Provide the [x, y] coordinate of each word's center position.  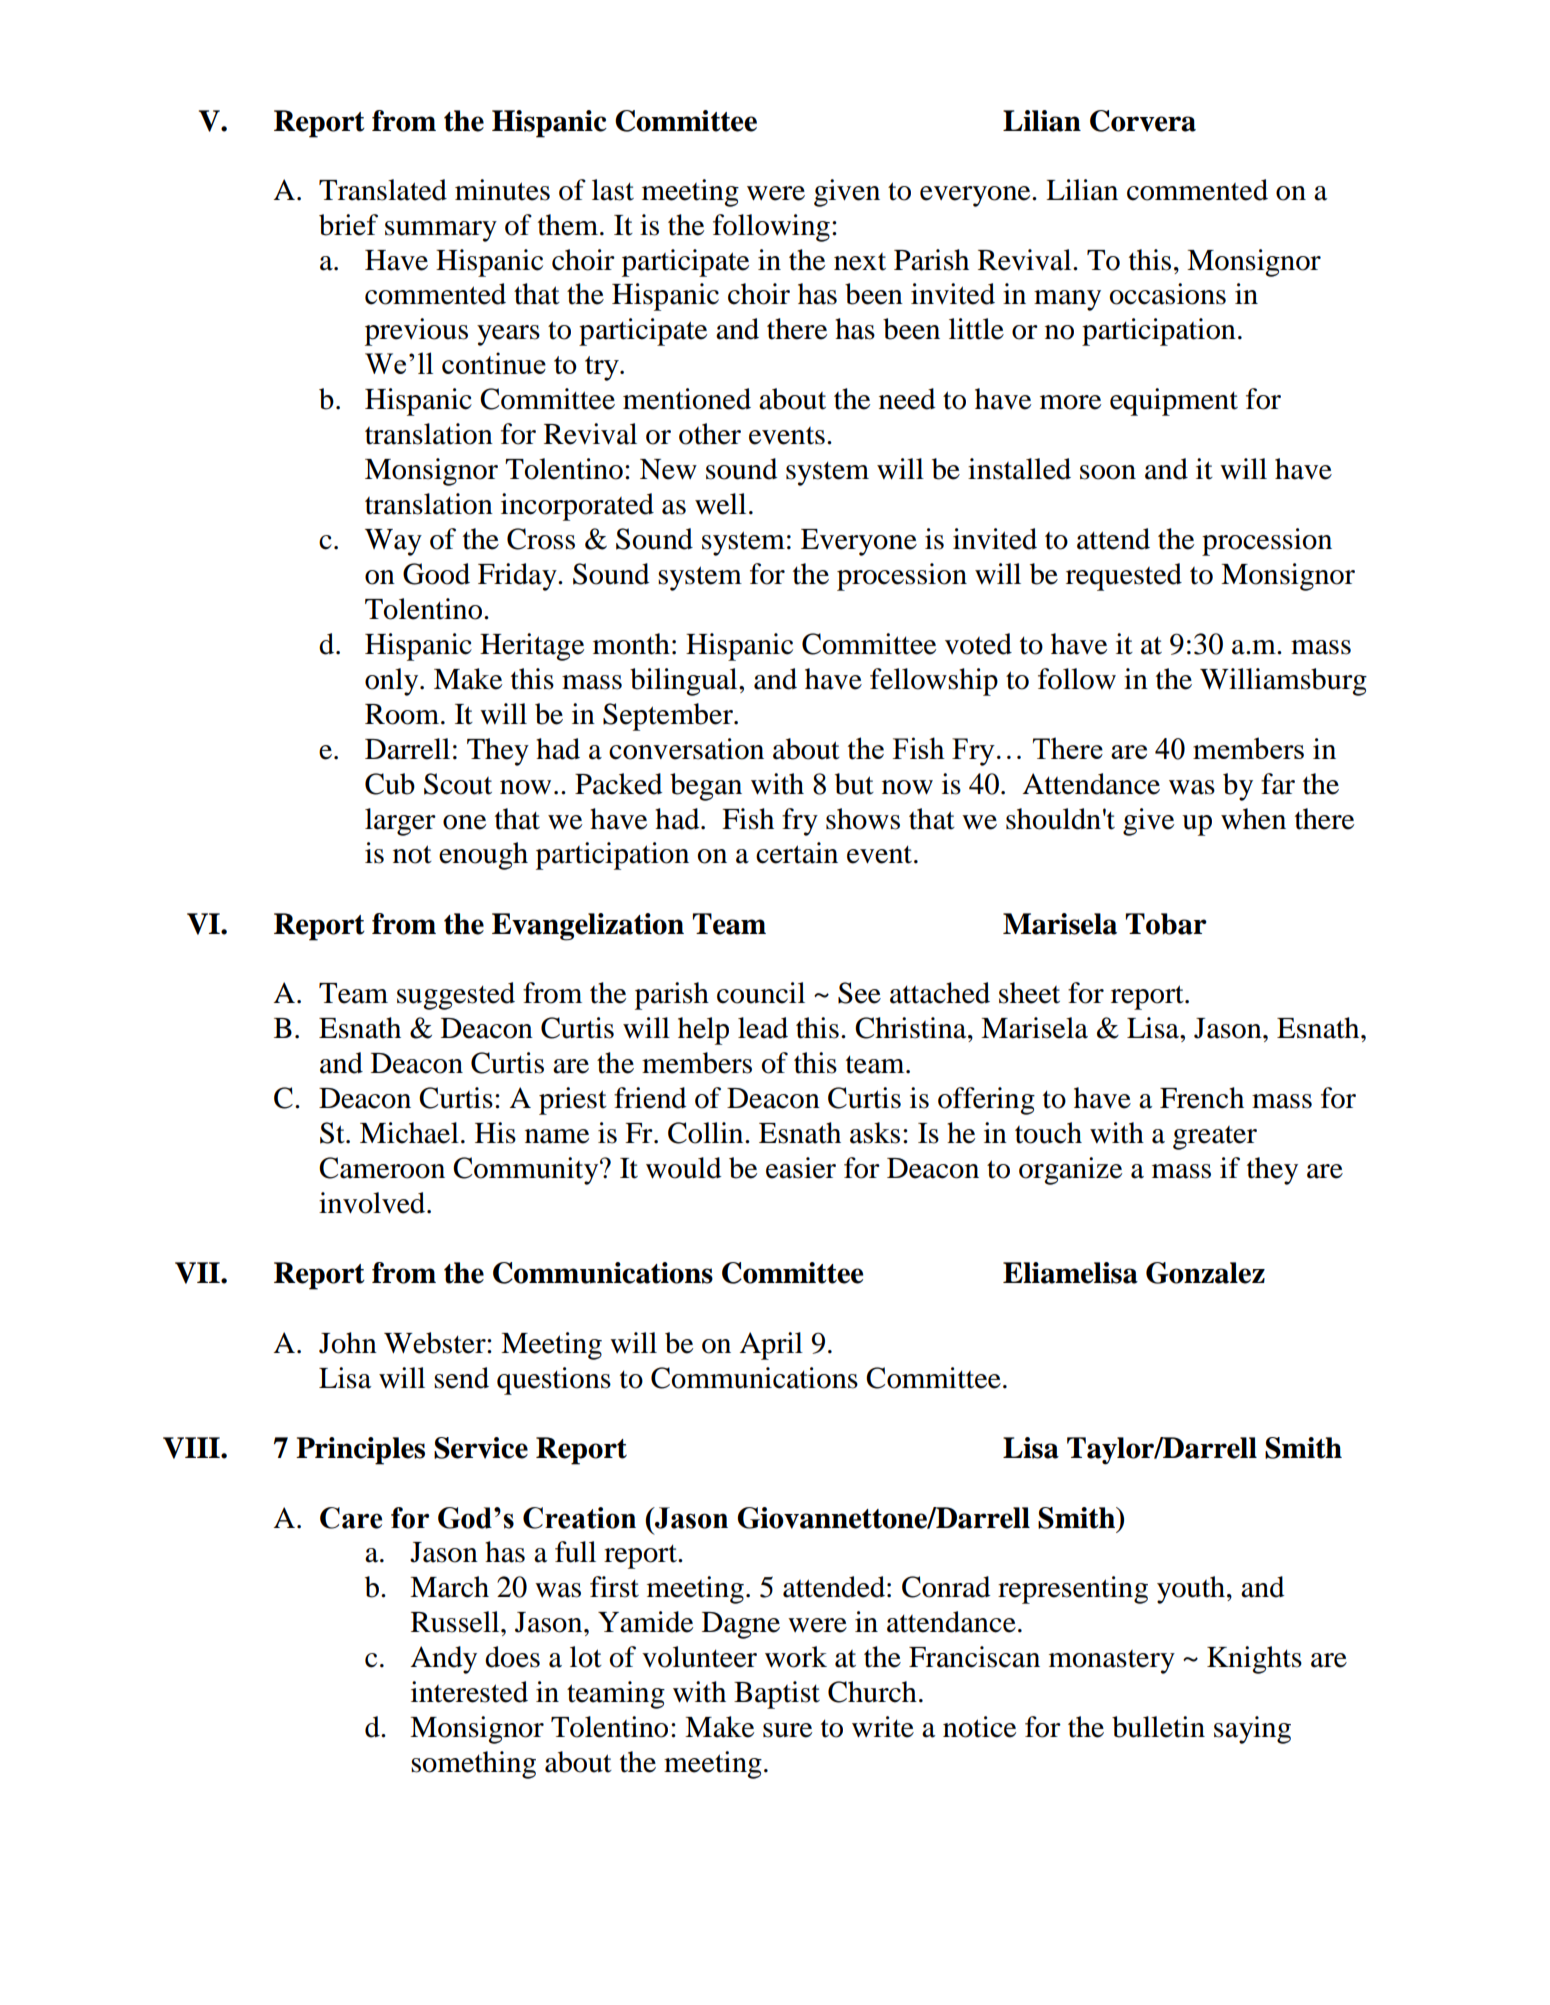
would [683, 1168]
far [1278, 784]
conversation [686, 749]
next [860, 262]
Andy [443, 1660]
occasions [1168, 294]
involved [373, 1203]
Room [403, 714]
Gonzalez [1205, 1273]
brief [348, 225]
